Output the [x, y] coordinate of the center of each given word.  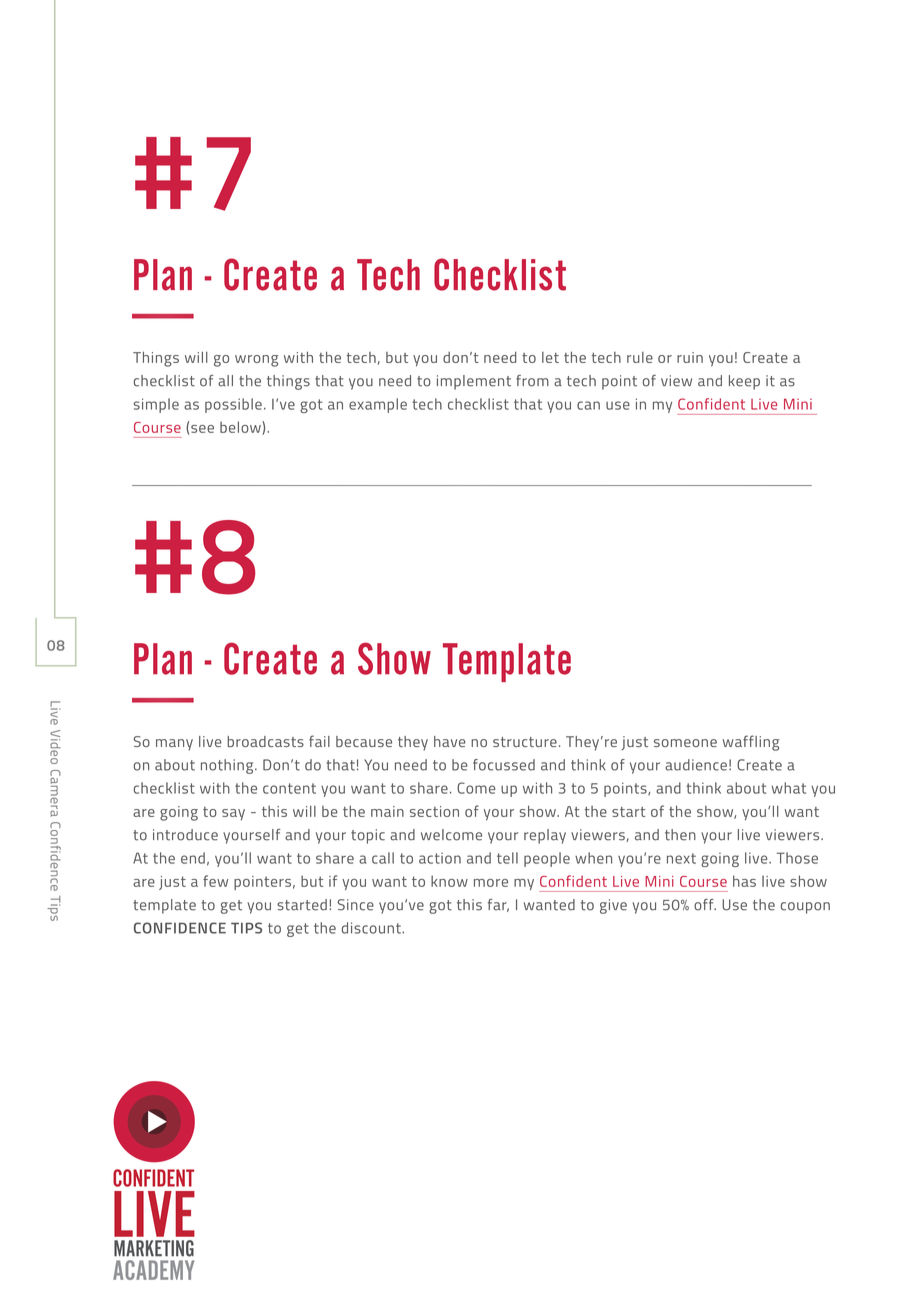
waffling [751, 743]
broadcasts [265, 741]
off [705, 905]
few [215, 881]
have [450, 741]
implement [474, 382]
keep [744, 382]
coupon [805, 908]
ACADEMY [153, 1270]
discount [372, 928]
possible [233, 405]
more [491, 883]
